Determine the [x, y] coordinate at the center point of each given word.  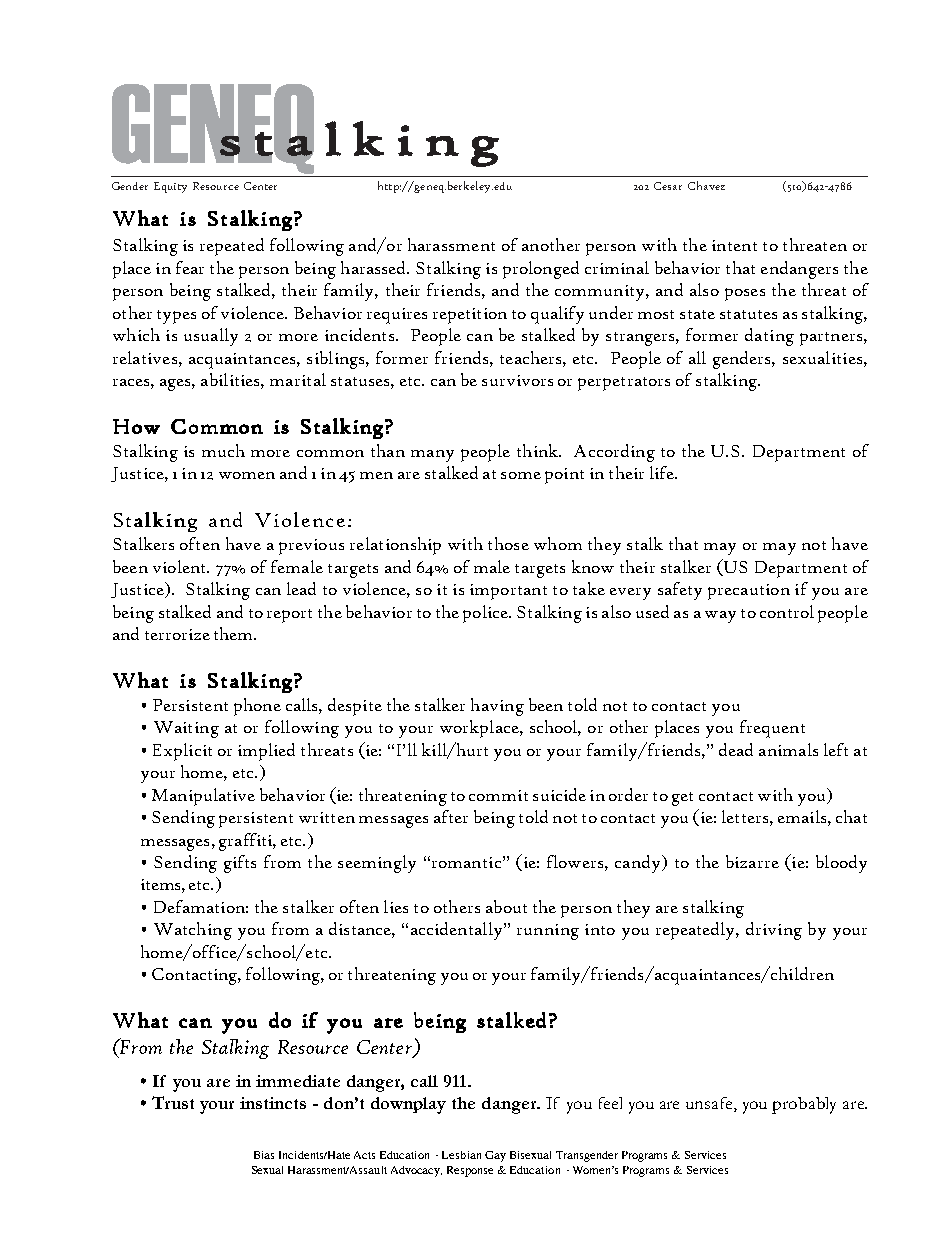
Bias [264, 1155]
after [451, 816]
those [508, 543]
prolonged [541, 270]
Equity [170, 187]
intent [734, 245]
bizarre [752, 861]
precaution [749, 592]
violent [181, 566]
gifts [240, 864]
